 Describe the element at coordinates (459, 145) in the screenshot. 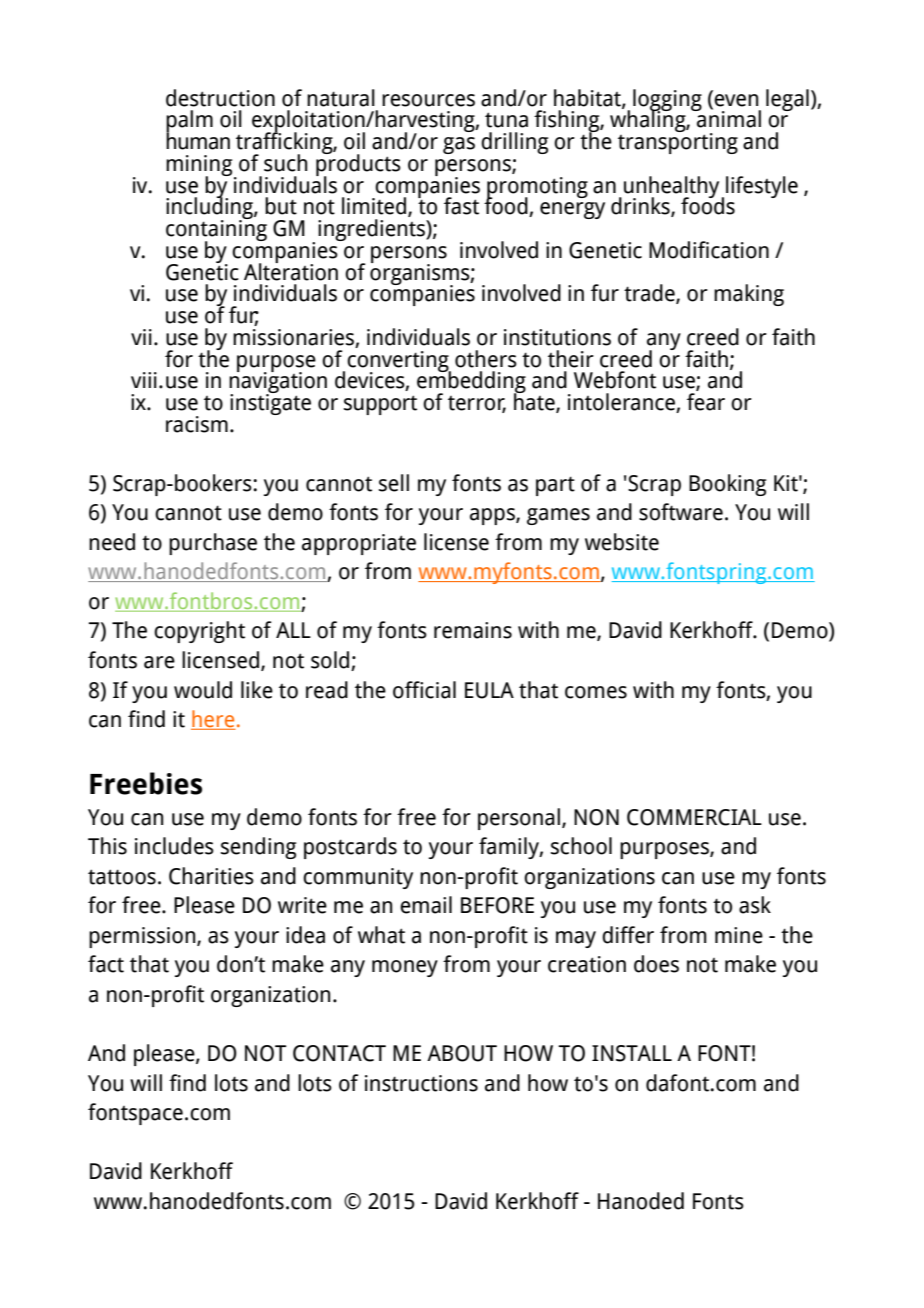

I see `gas` at that location.
